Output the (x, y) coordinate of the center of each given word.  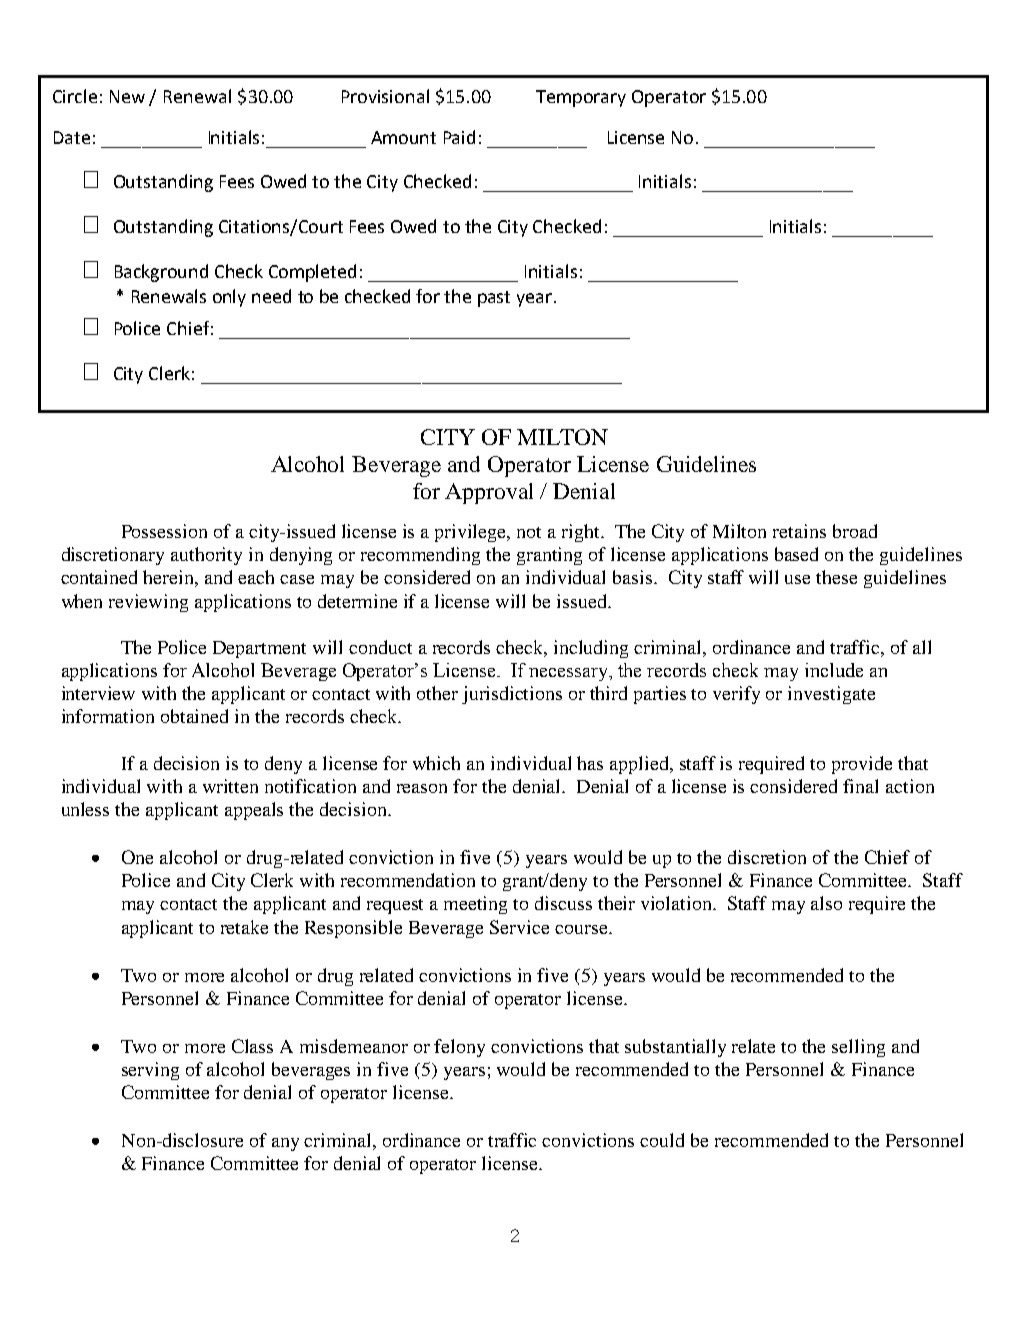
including (591, 649)
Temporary (581, 98)
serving (150, 1071)
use (797, 579)
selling (858, 1048)
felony (459, 1048)
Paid (459, 137)
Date (72, 137)
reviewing (148, 603)
